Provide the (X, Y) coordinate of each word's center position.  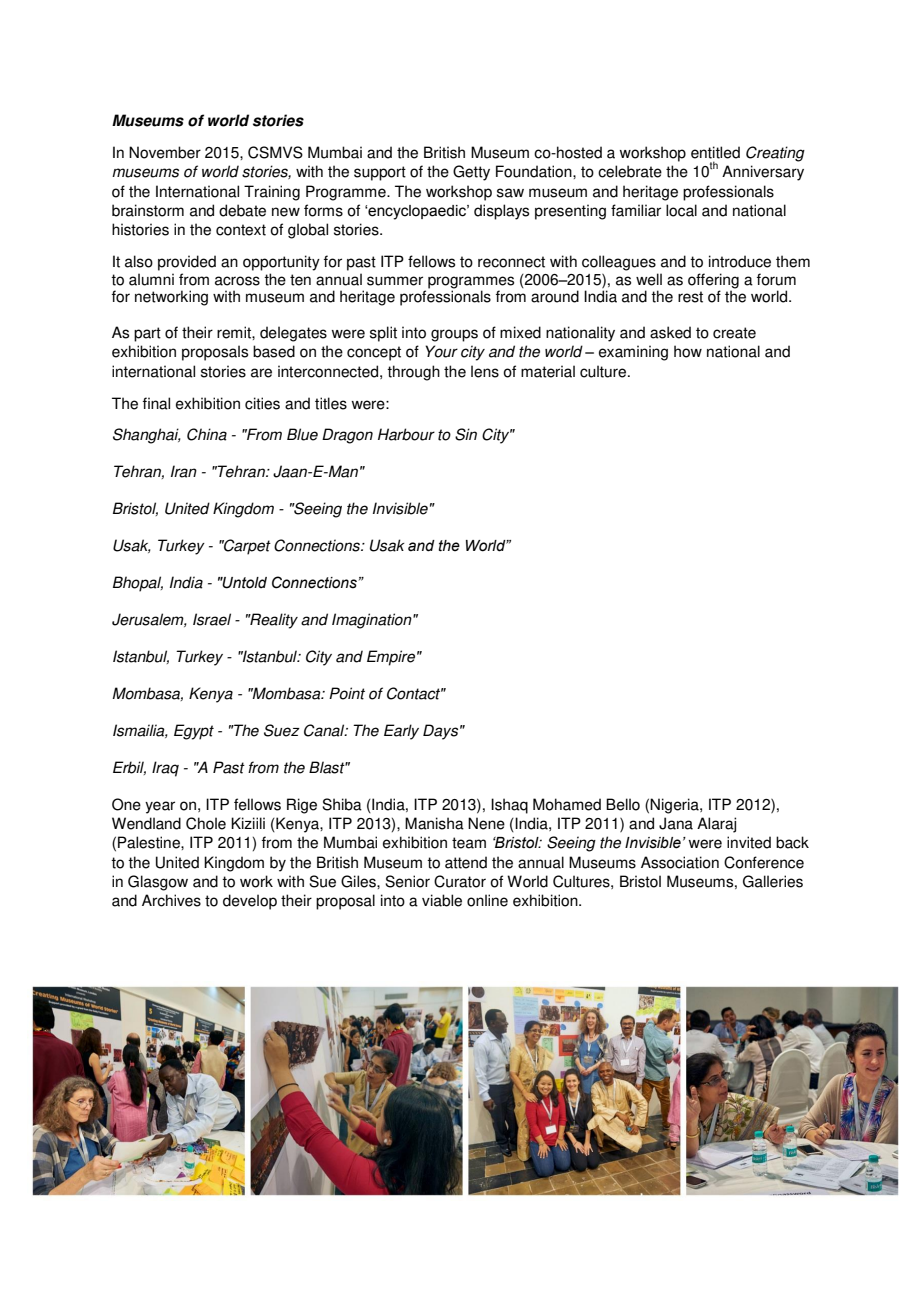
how (688, 351)
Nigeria (675, 806)
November (165, 152)
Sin (466, 434)
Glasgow (158, 883)
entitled (715, 152)
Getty (471, 173)
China (207, 434)
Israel (212, 619)
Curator (460, 881)
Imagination (373, 621)
